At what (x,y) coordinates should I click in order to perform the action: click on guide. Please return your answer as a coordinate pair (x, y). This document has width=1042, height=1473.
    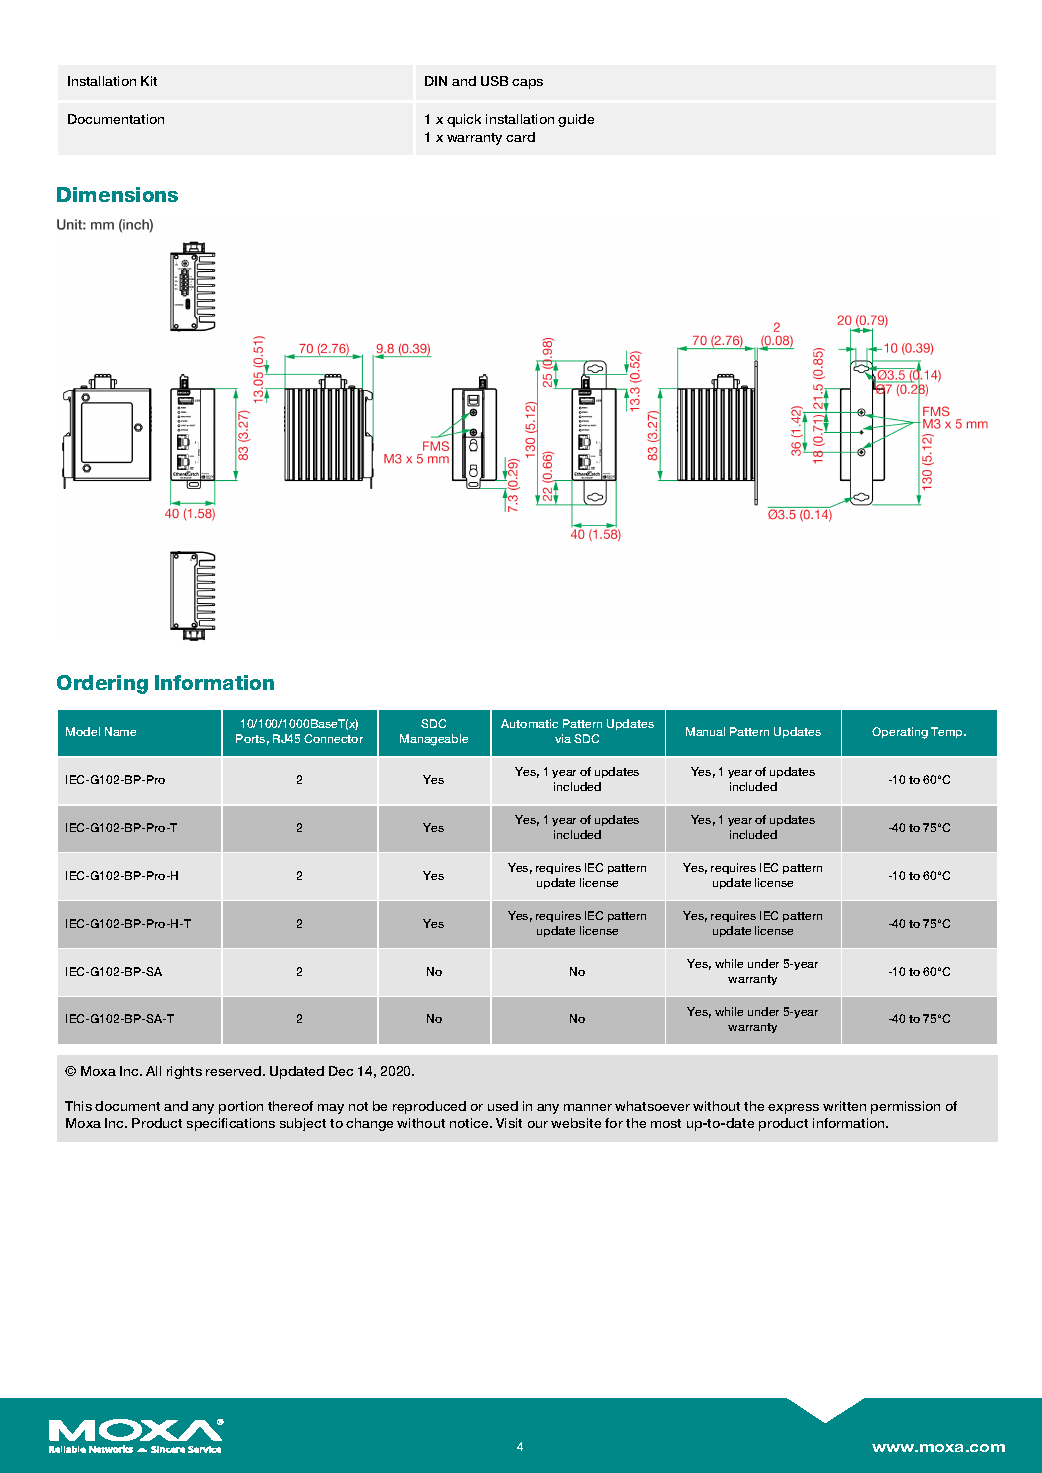
    Looking at the image, I should click on (576, 120).
